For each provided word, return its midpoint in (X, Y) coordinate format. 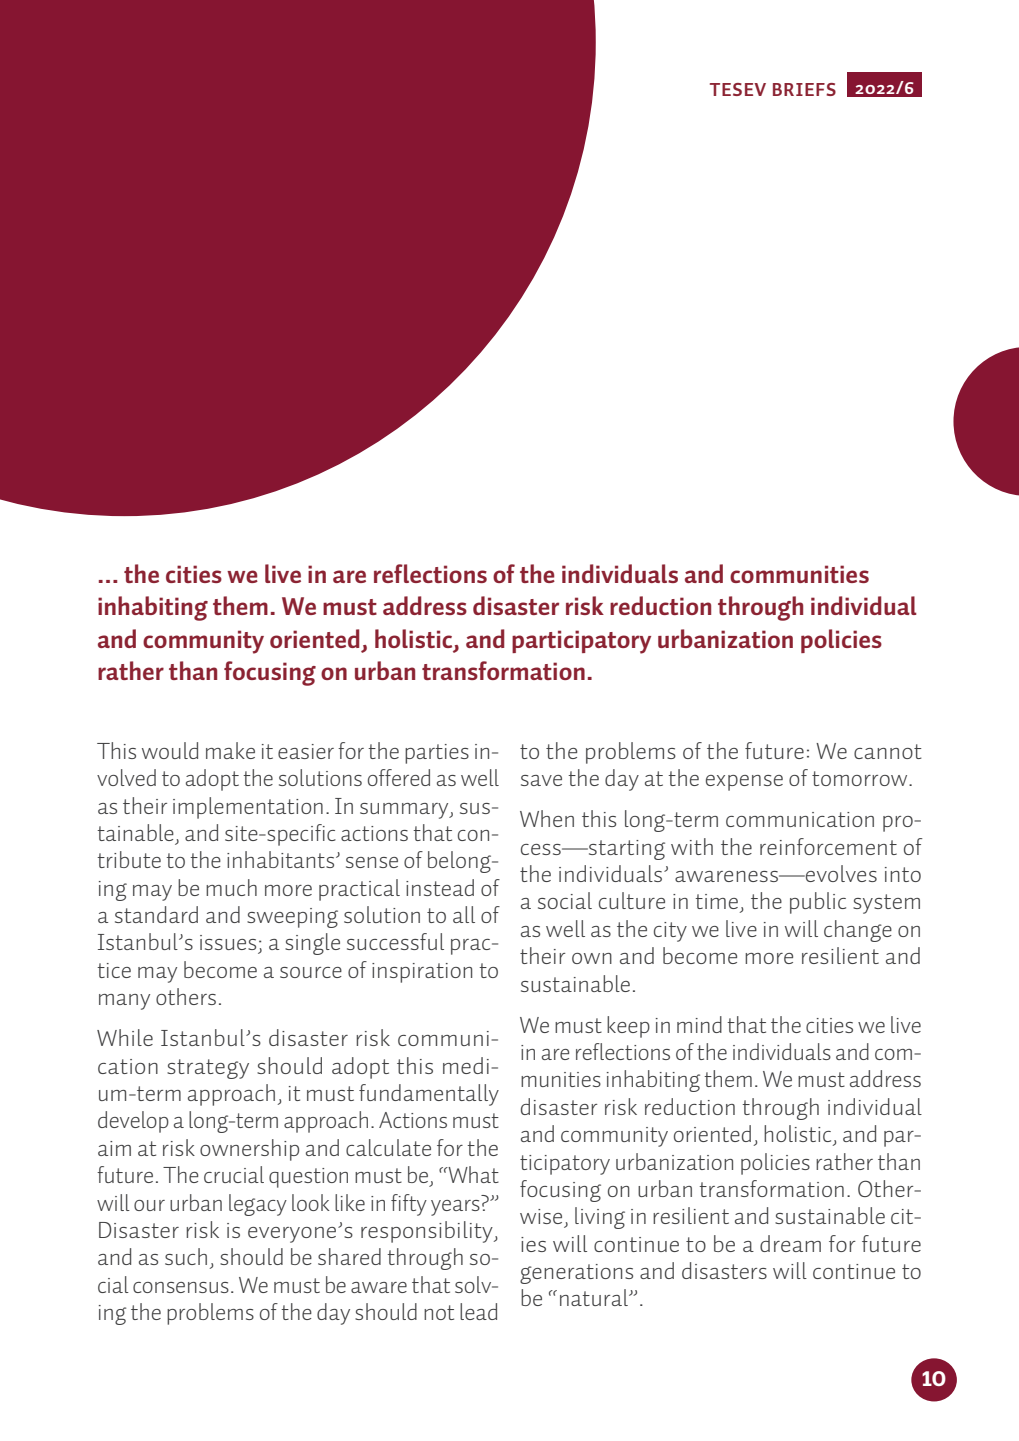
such (186, 1256)
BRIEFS (804, 89)
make (230, 750)
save (541, 780)
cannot (888, 751)
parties (437, 754)
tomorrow (861, 778)
